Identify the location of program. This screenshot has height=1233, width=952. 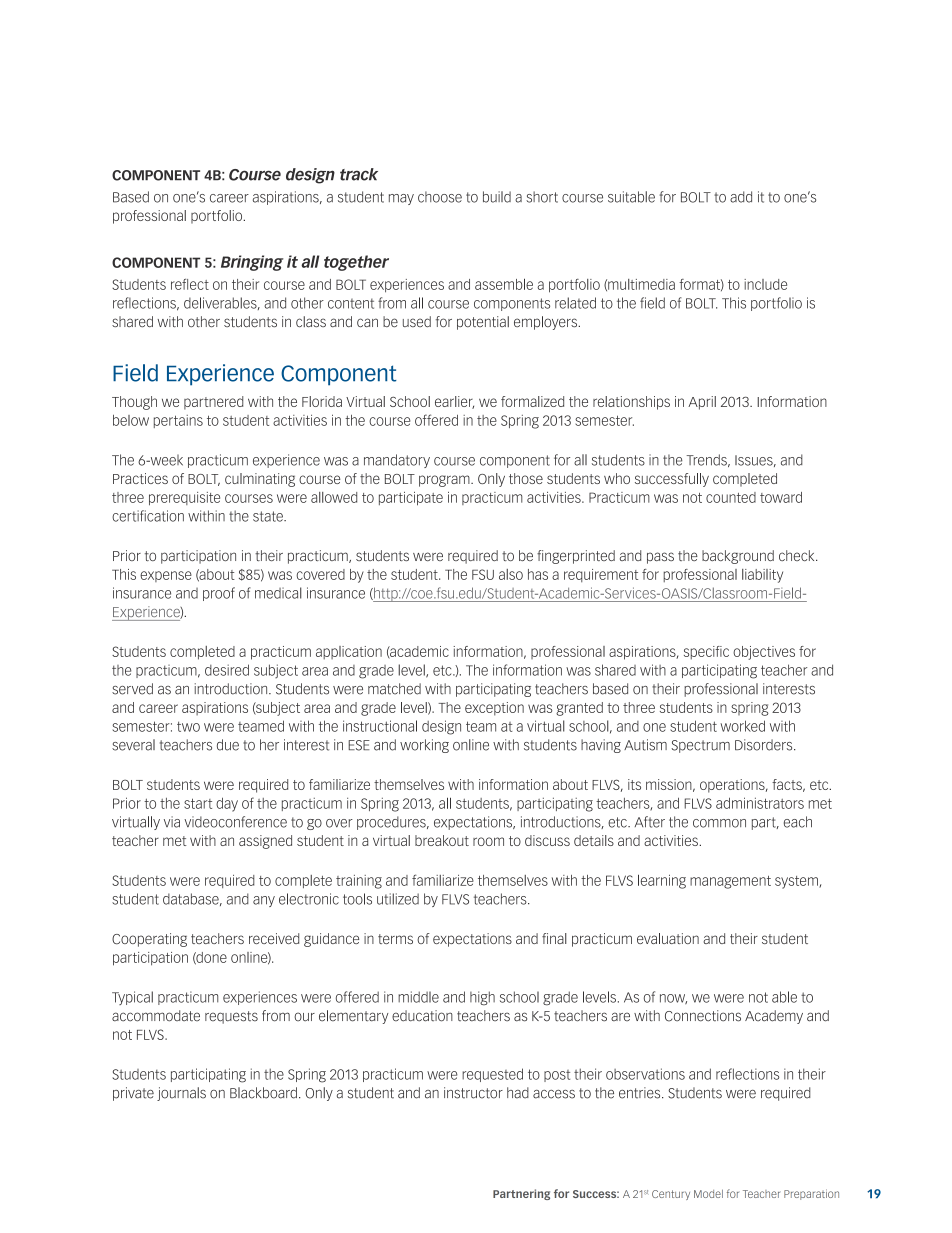
(445, 481).
